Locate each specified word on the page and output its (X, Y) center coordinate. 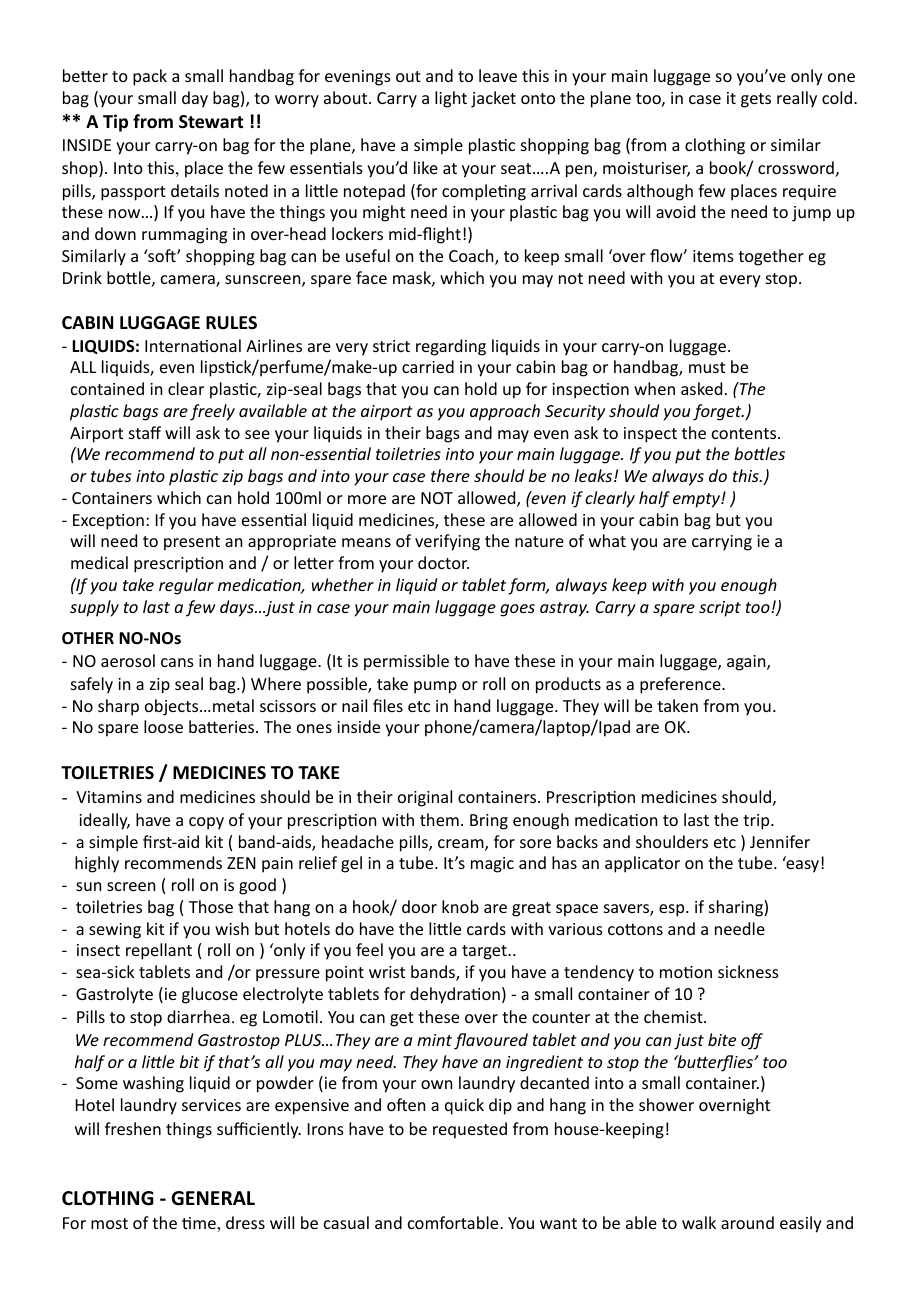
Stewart (211, 122)
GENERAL (213, 1198)
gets (756, 100)
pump (435, 687)
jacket (493, 99)
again (747, 663)
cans (177, 662)
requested (470, 1130)
